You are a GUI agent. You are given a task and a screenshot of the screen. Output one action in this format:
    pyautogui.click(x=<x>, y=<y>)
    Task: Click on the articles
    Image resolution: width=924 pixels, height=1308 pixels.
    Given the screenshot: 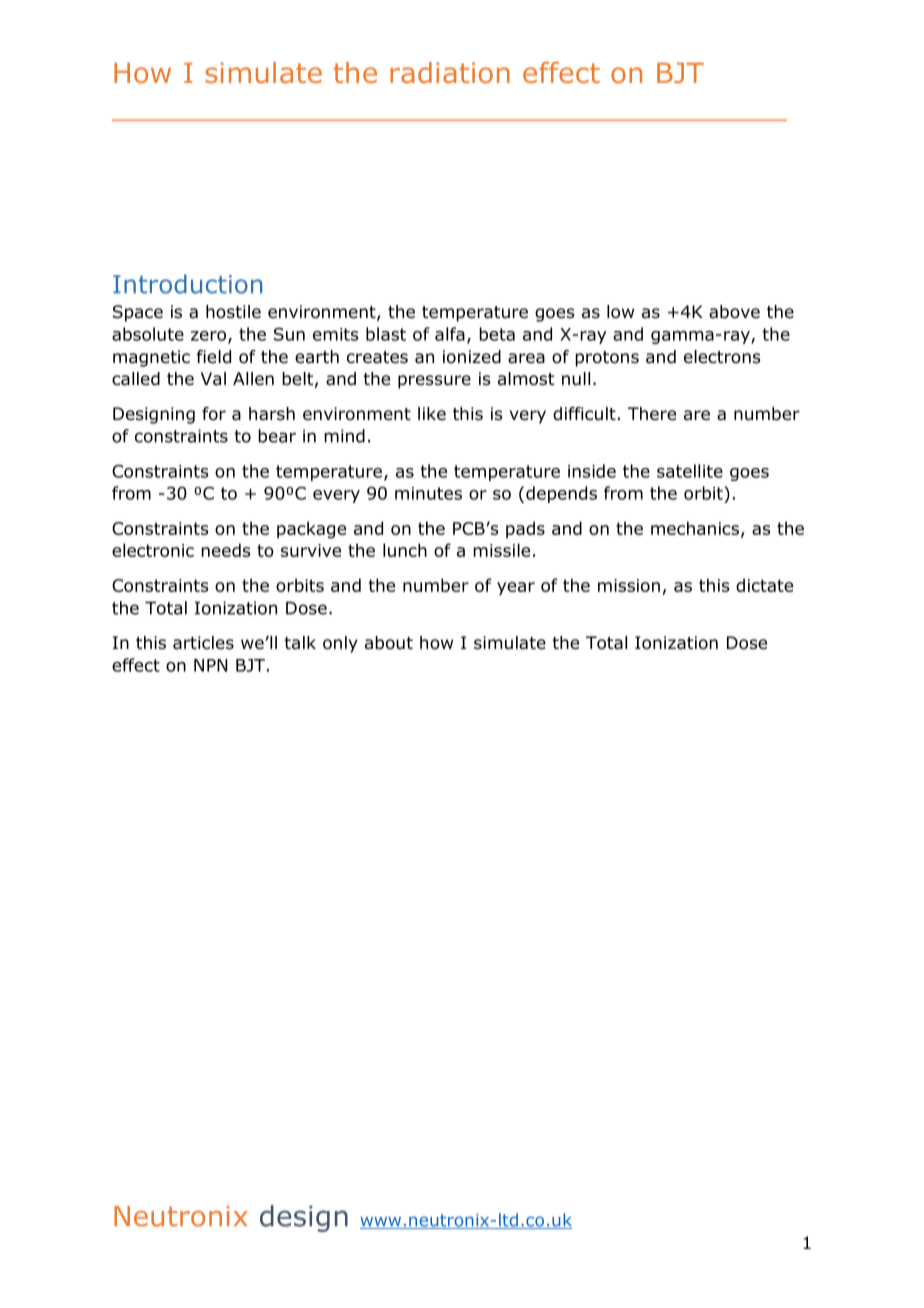 What is the action you would take?
    pyautogui.click(x=203, y=643)
